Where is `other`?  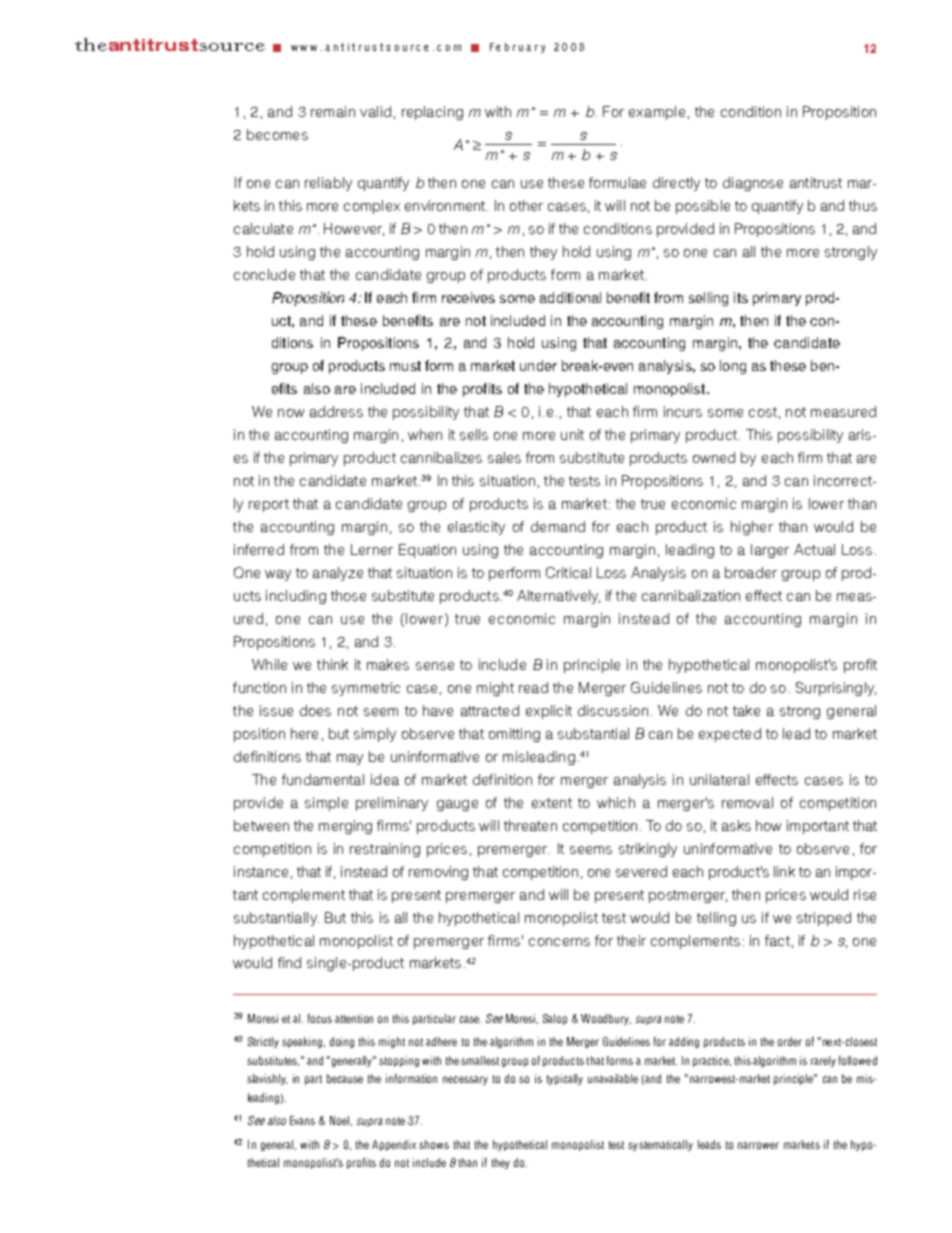
other is located at coordinates (526, 205).
